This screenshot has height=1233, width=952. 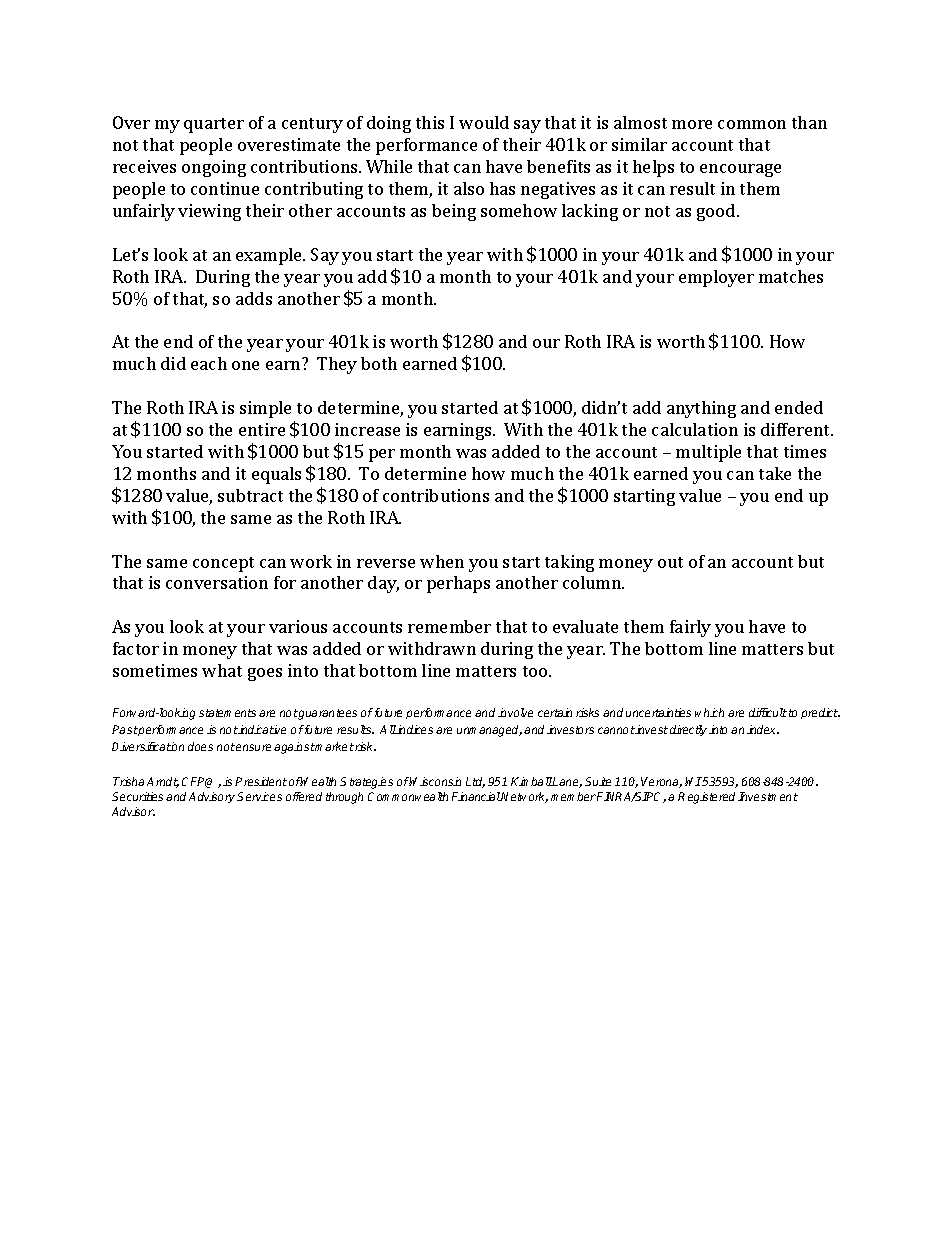 What do you see at coordinates (223, 564) in the screenshot?
I see `concept` at bounding box center [223, 564].
